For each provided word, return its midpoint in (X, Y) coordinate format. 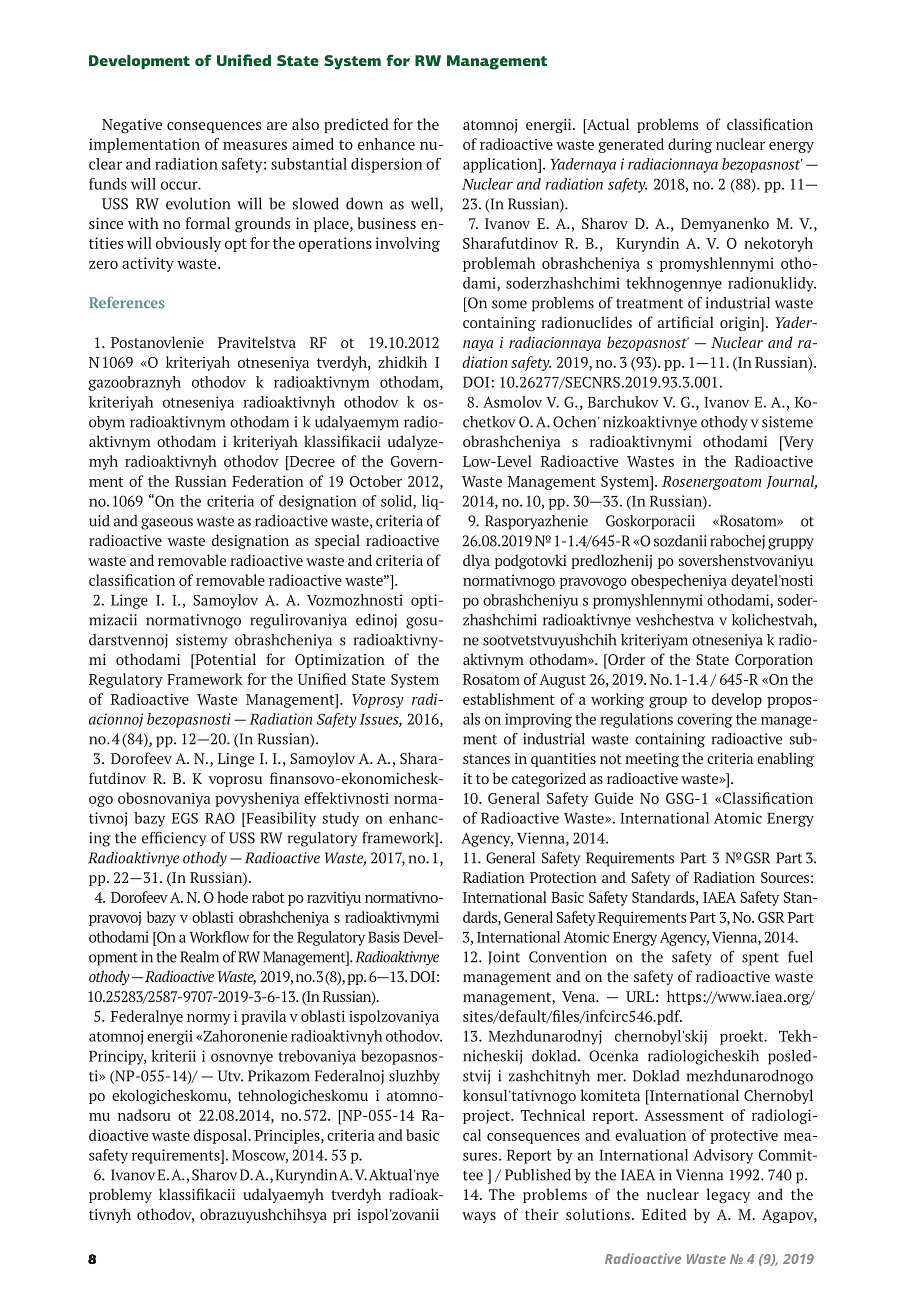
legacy (728, 1195)
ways (479, 1217)
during (690, 145)
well (426, 204)
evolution (198, 203)
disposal (221, 1136)
